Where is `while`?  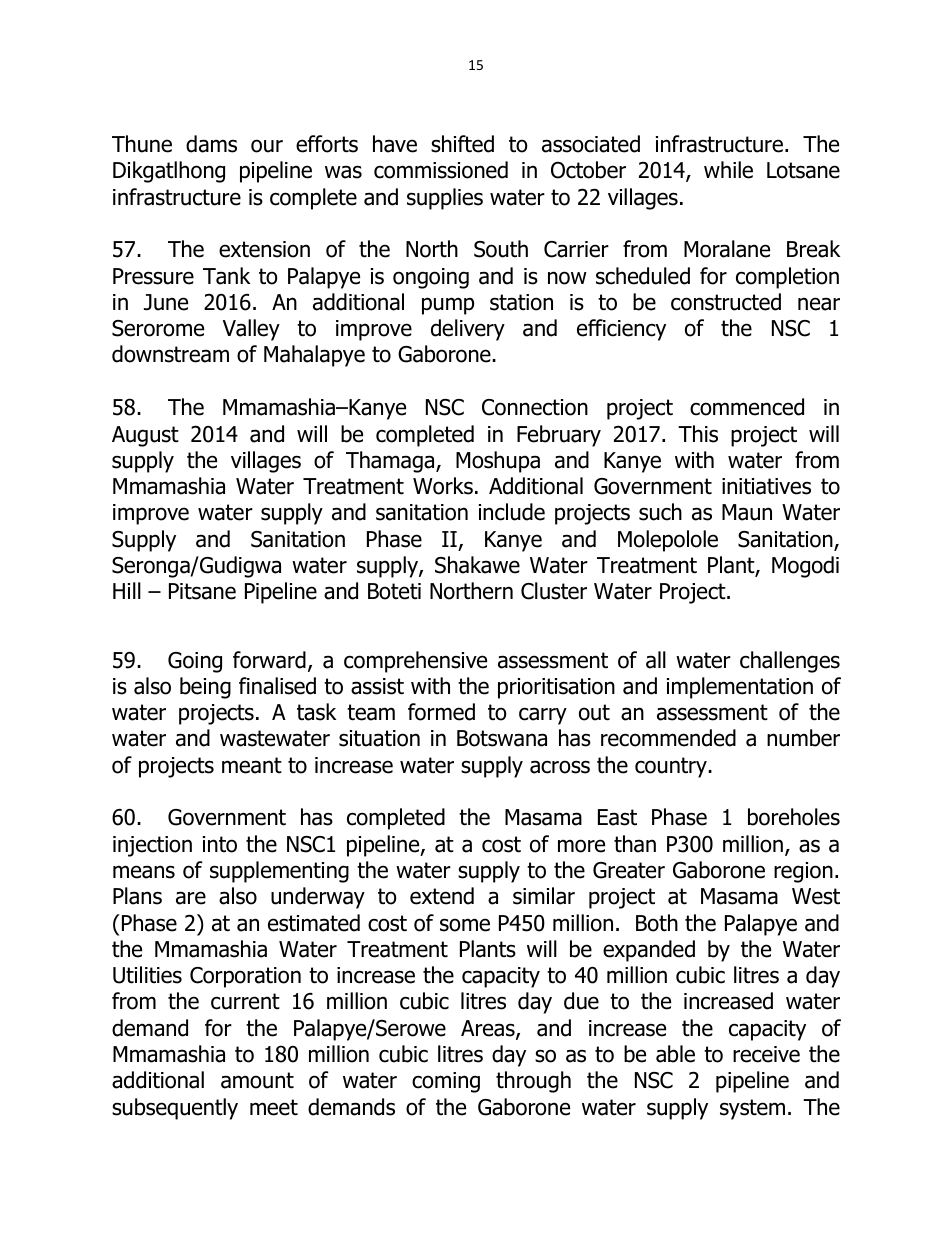 while is located at coordinates (728, 170).
